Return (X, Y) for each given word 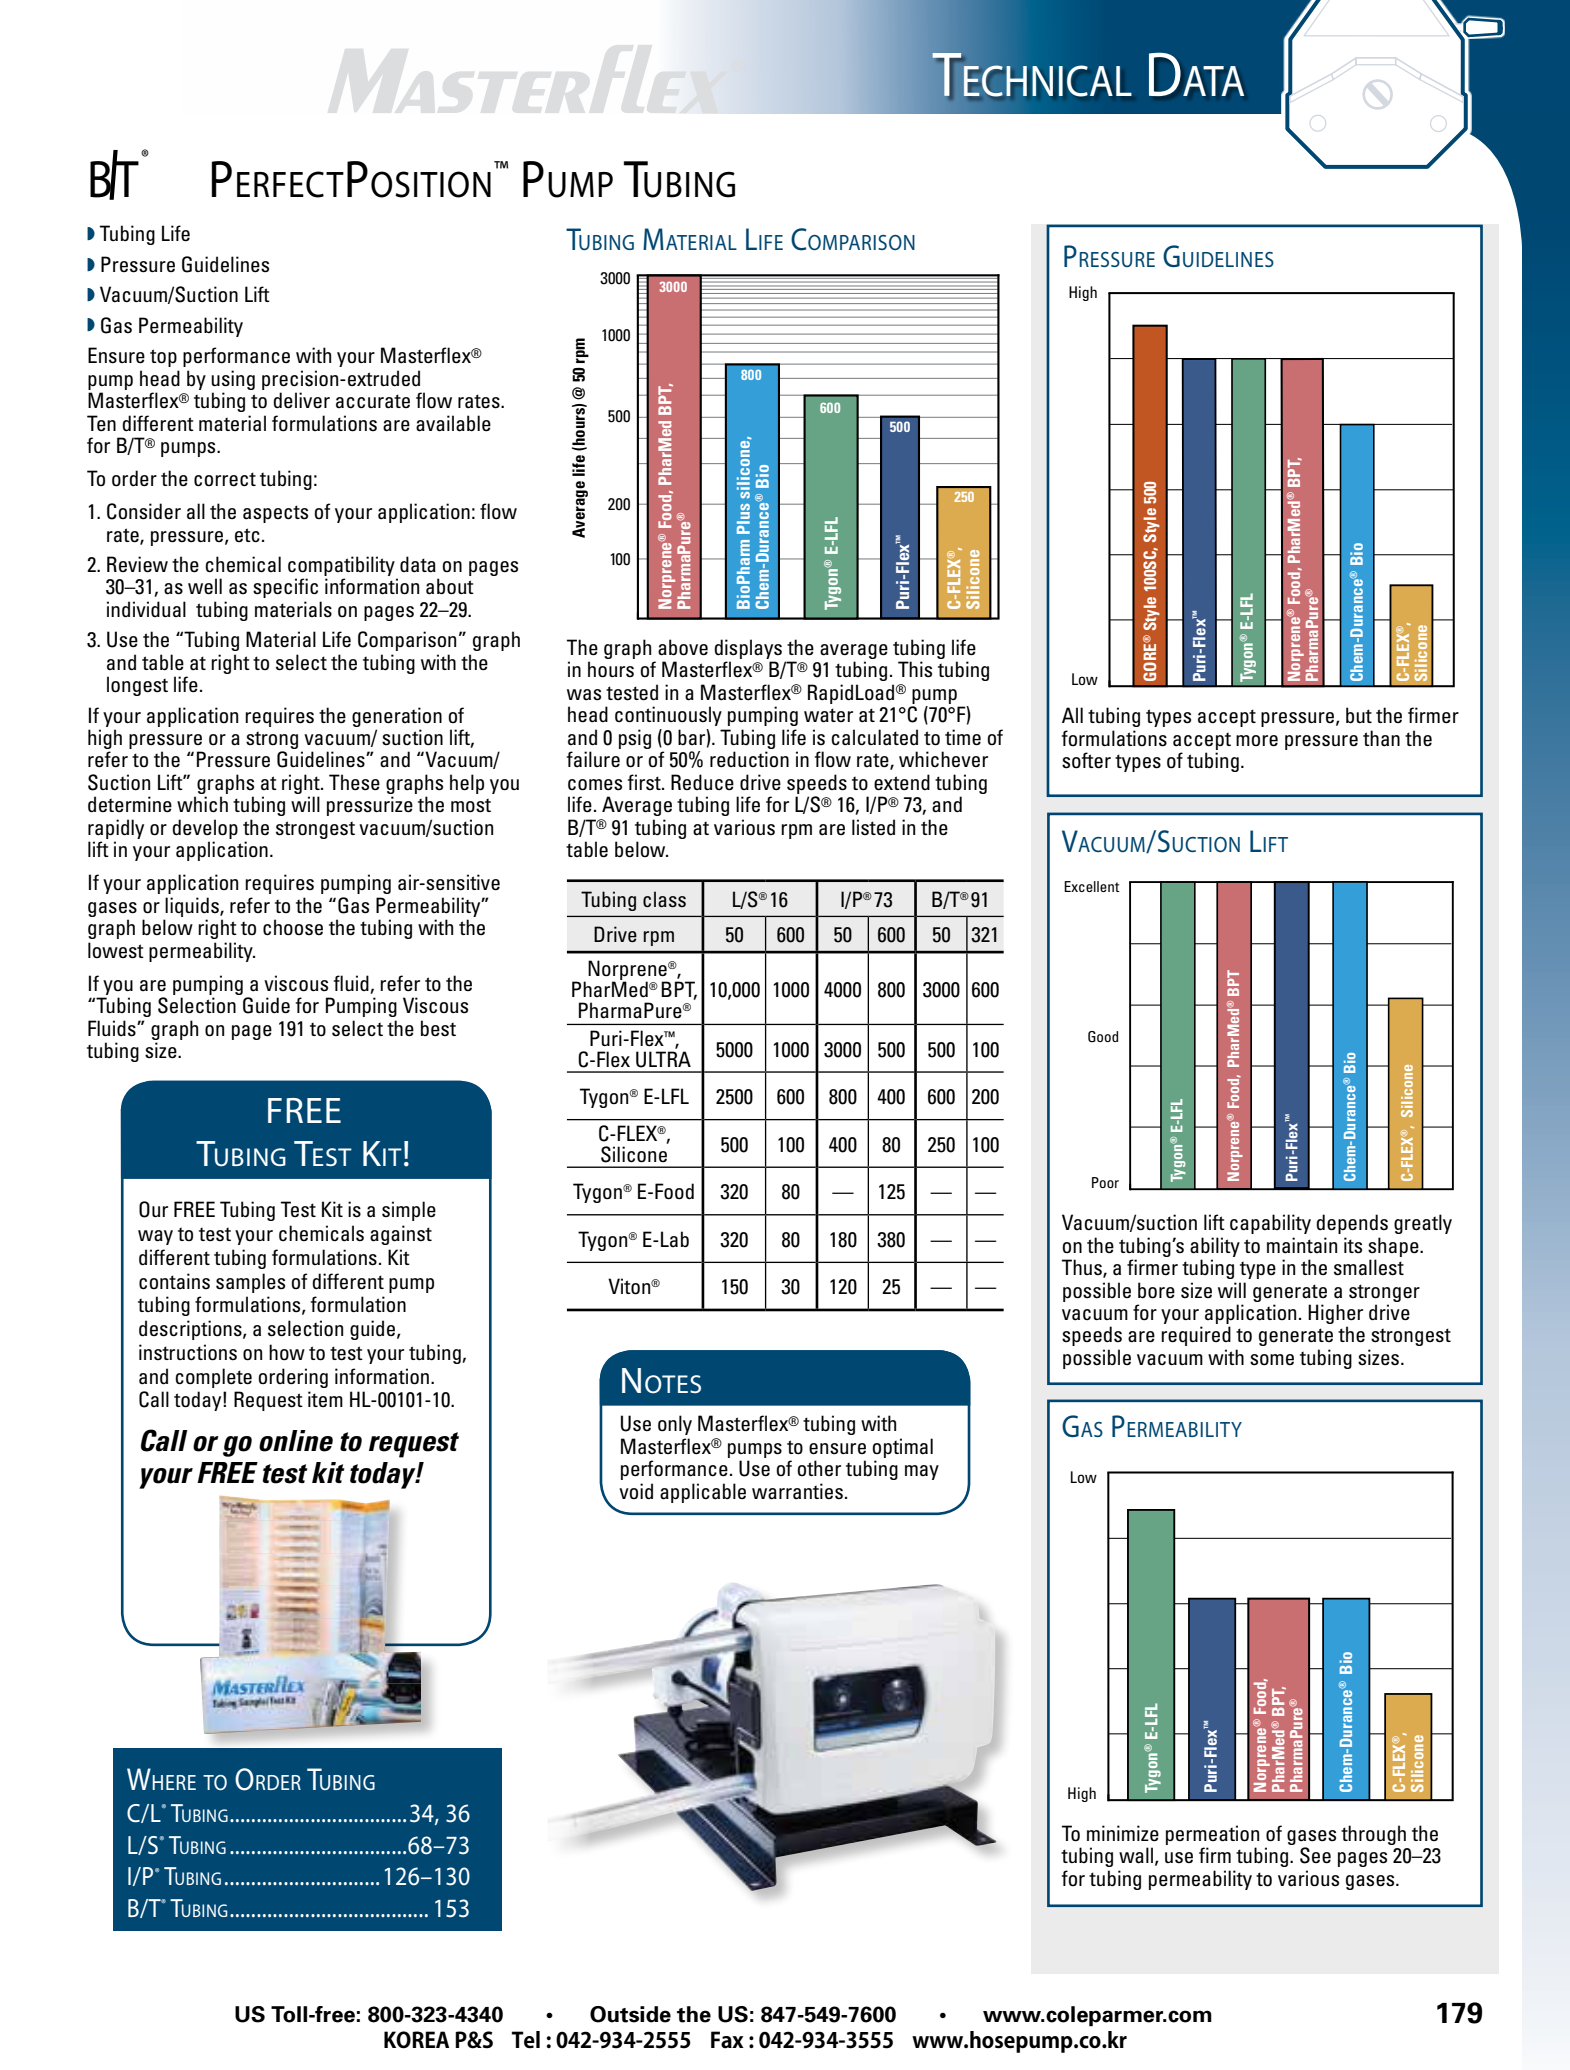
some (1272, 1360)
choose (293, 927)
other (819, 1468)
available (453, 423)
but (1359, 715)
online (296, 1441)
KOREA (416, 2040)
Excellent (1092, 886)
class (664, 899)
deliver (301, 400)
